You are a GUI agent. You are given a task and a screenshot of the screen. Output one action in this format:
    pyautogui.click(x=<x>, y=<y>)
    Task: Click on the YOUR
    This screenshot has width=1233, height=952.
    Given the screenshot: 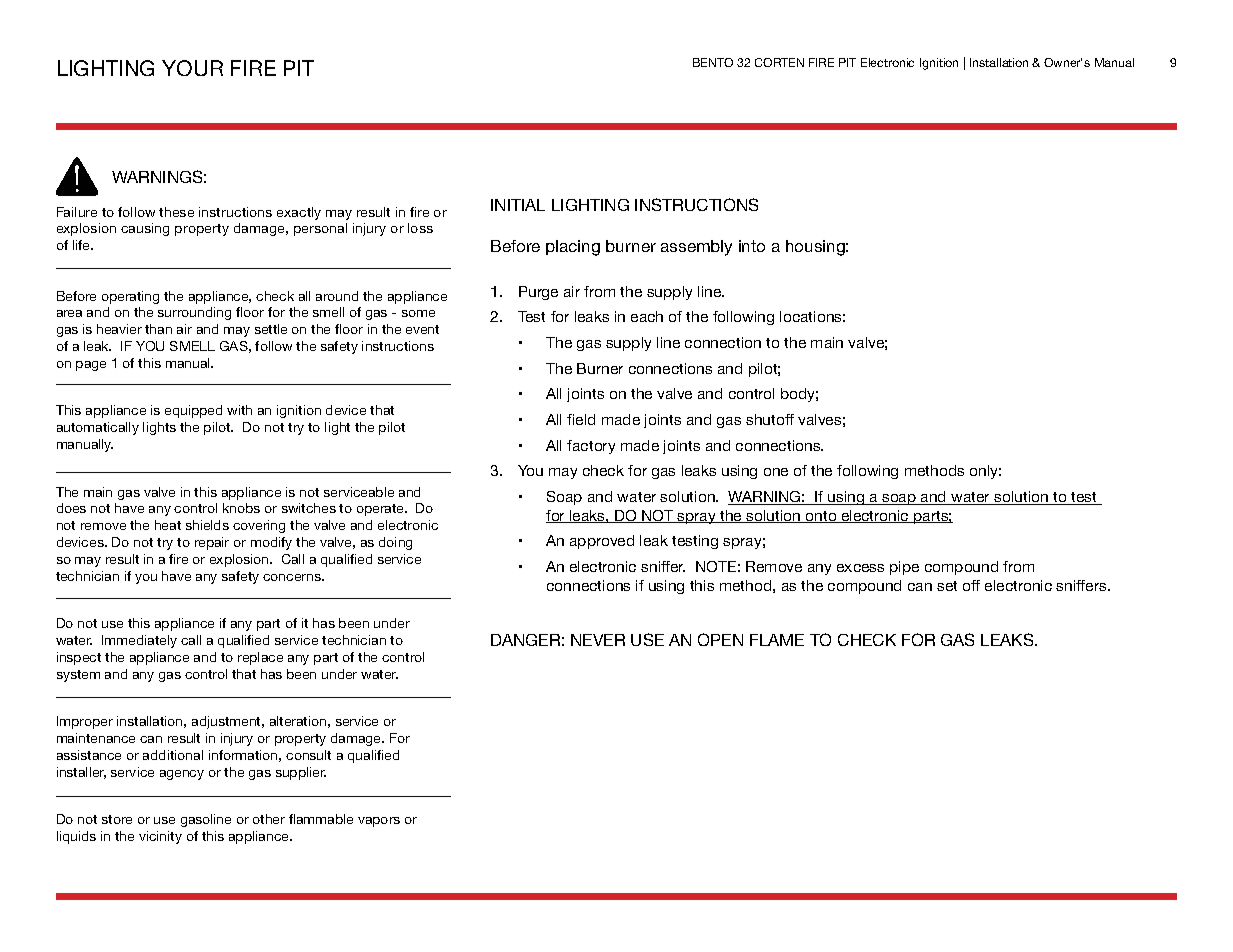 What is the action you would take?
    pyautogui.click(x=192, y=68)
